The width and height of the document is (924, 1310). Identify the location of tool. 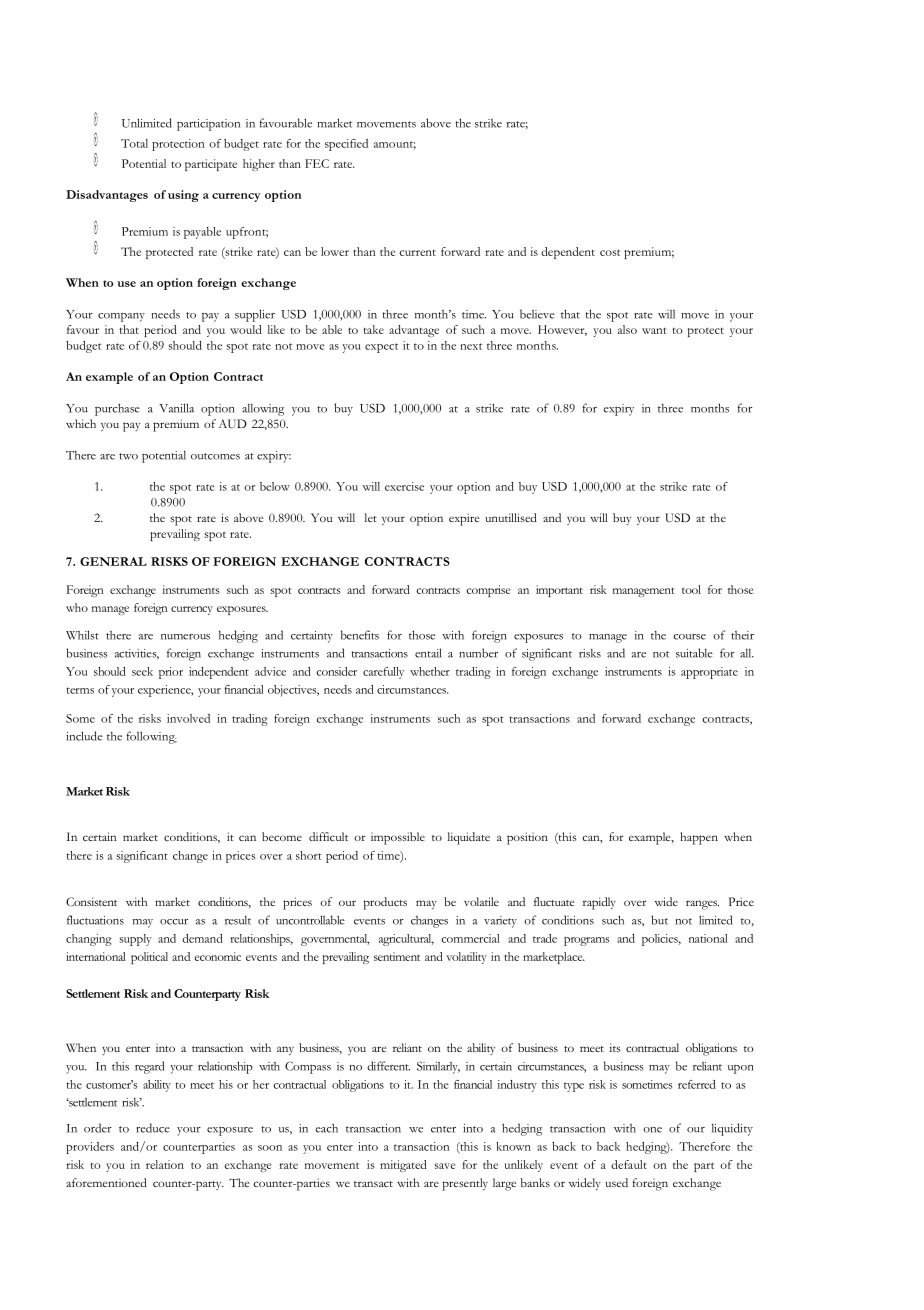
(691, 589).
